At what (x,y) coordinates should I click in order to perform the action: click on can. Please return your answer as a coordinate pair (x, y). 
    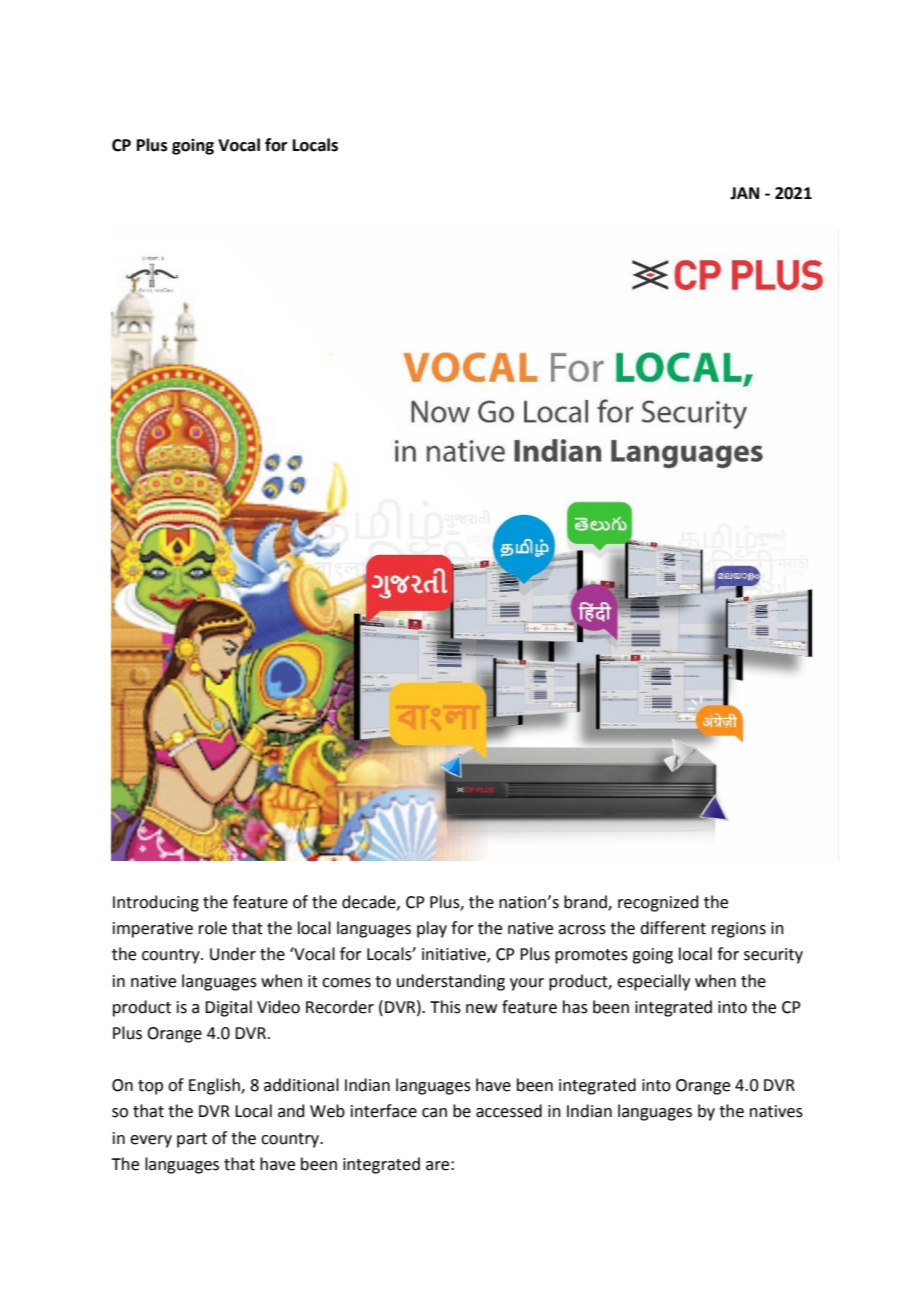
    Looking at the image, I should click on (434, 1113).
